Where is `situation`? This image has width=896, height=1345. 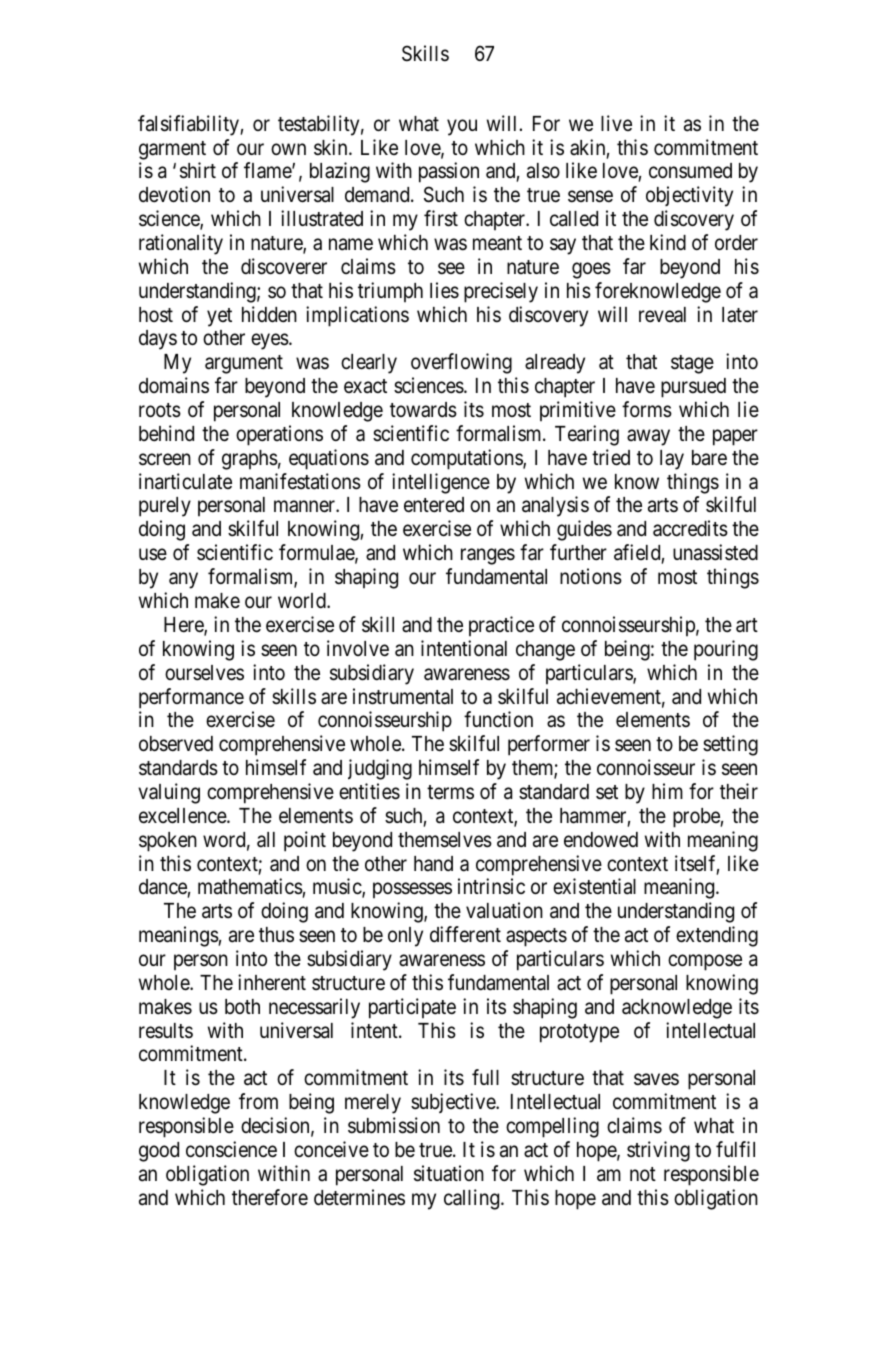 situation is located at coordinates (449, 1173).
